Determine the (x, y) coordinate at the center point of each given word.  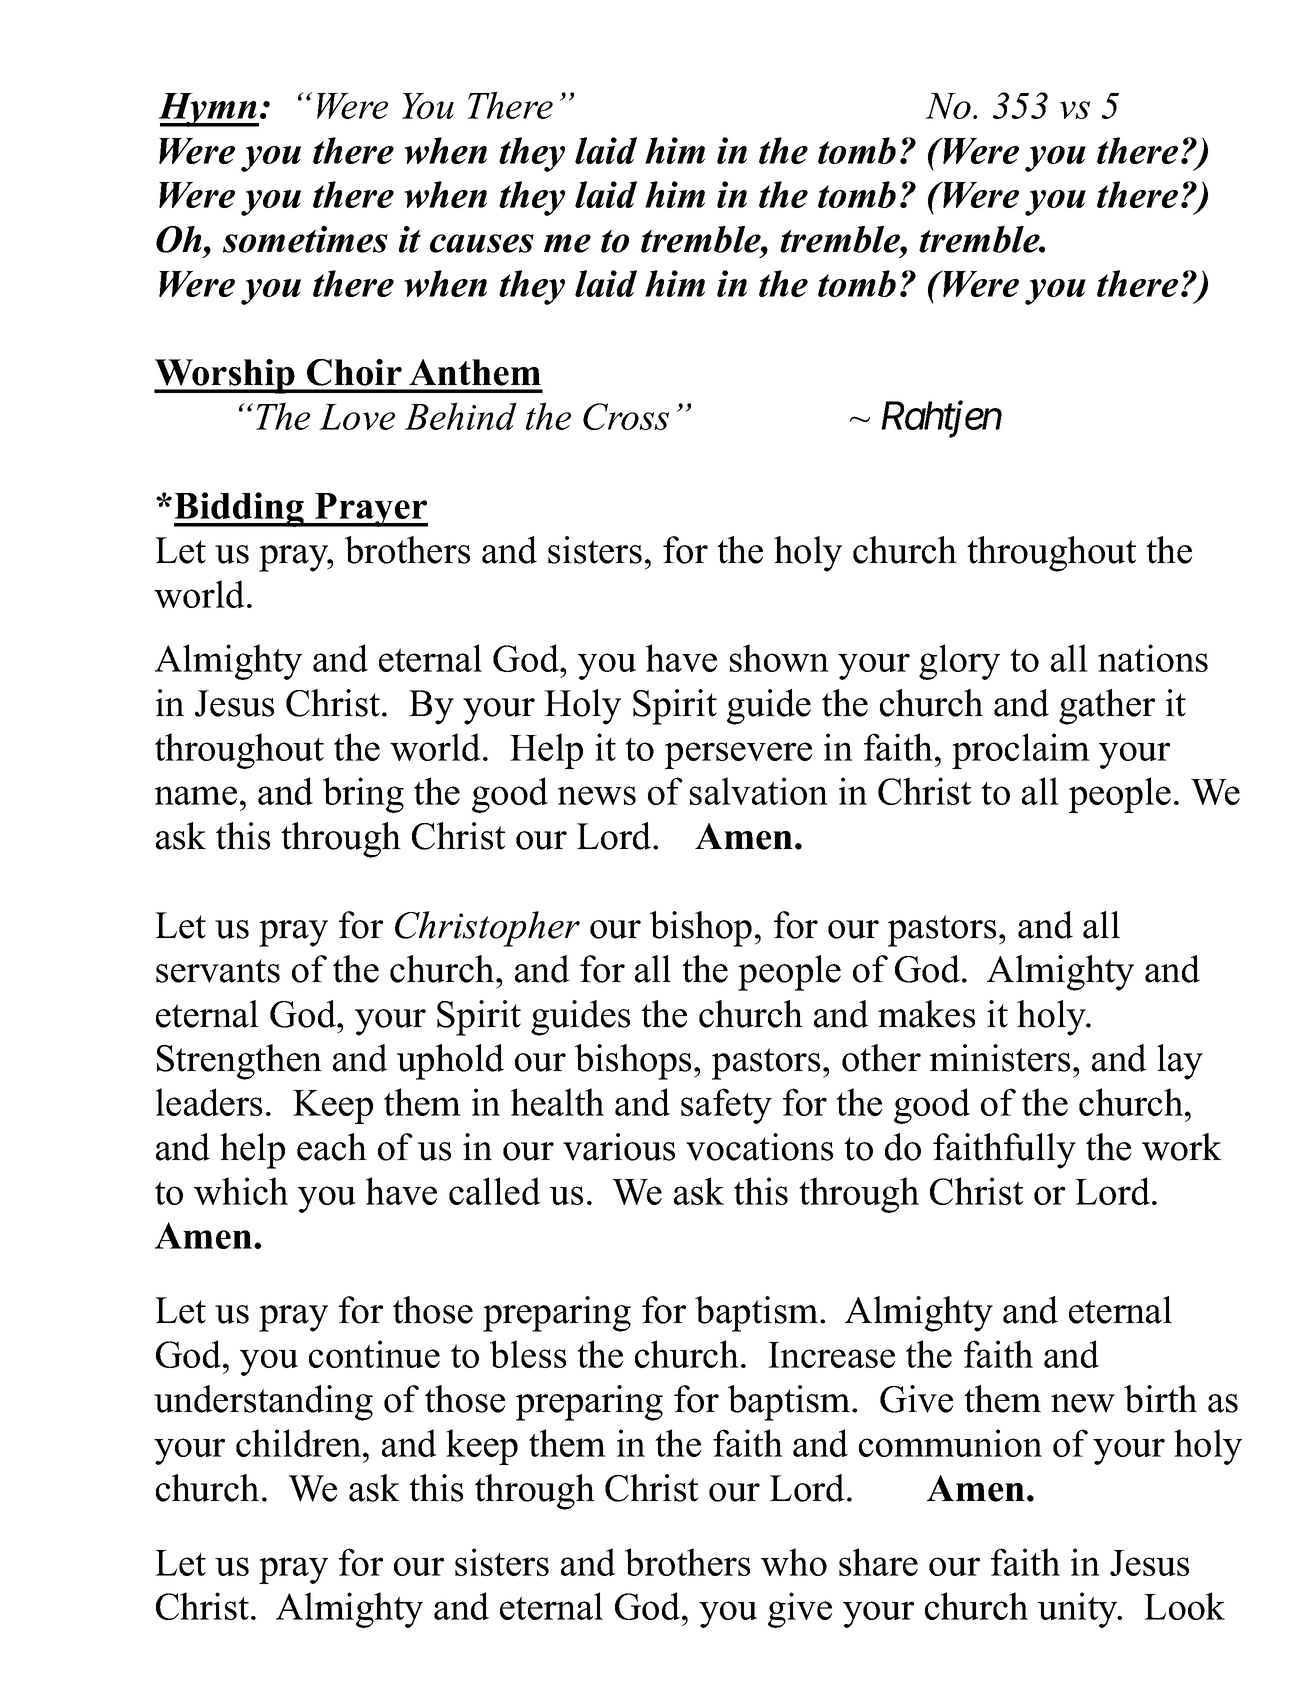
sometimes (305, 239)
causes (482, 243)
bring (363, 795)
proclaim (1021, 751)
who (794, 1562)
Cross (626, 416)
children (300, 1443)
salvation (759, 791)
